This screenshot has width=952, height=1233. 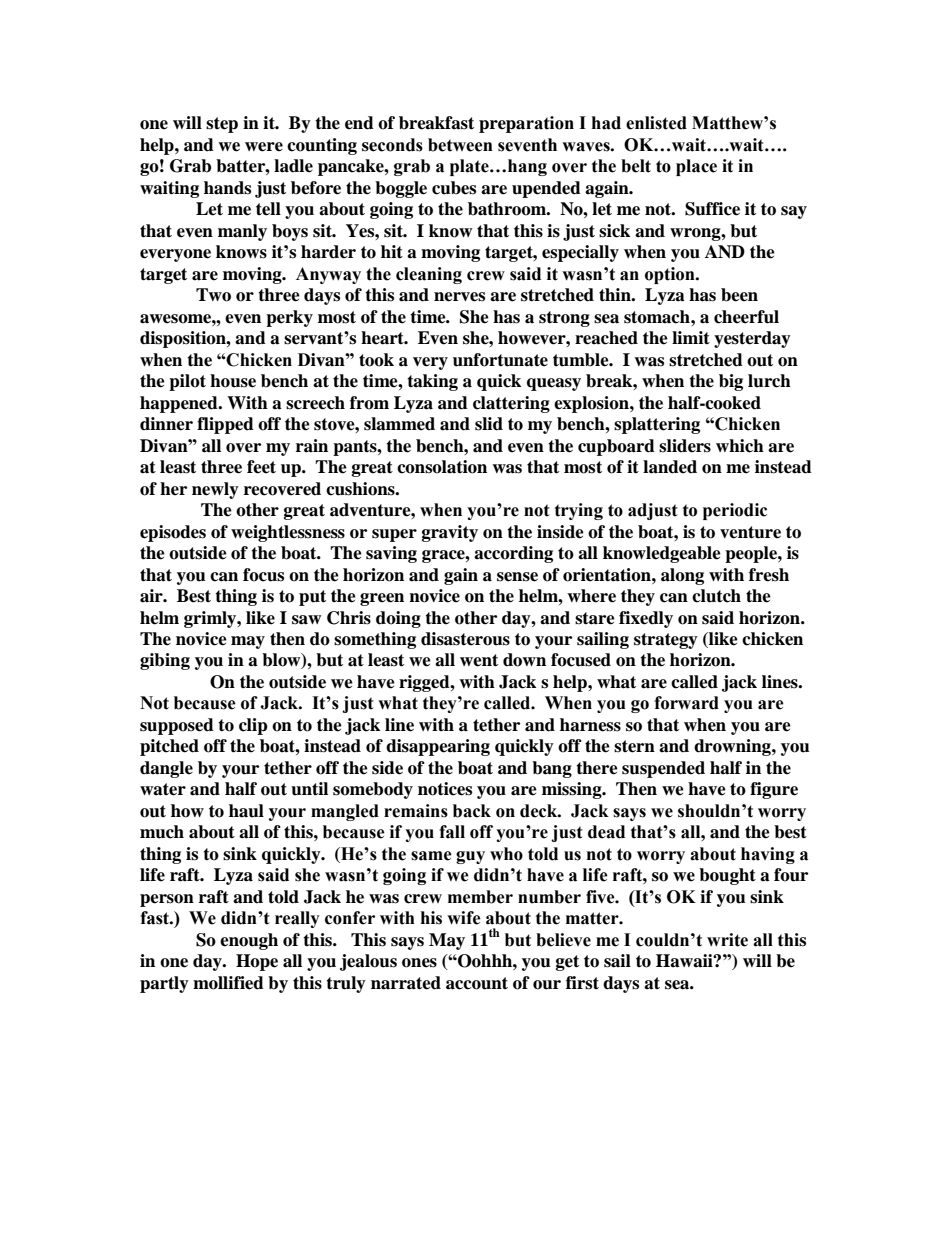 What do you see at coordinates (513, 554) in the screenshot?
I see `according` at bounding box center [513, 554].
